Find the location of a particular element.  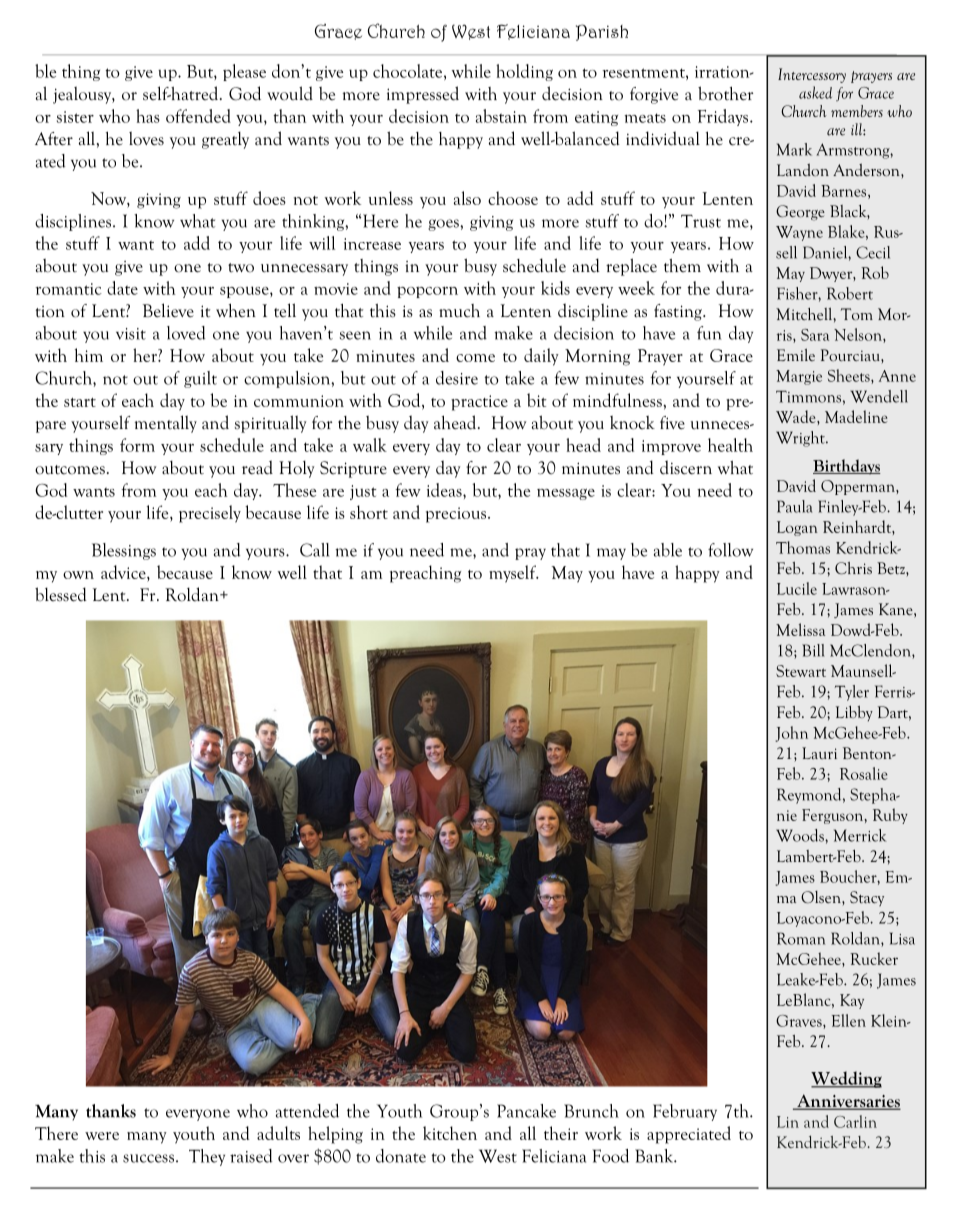

Wade is located at coordinates (797, 416).
